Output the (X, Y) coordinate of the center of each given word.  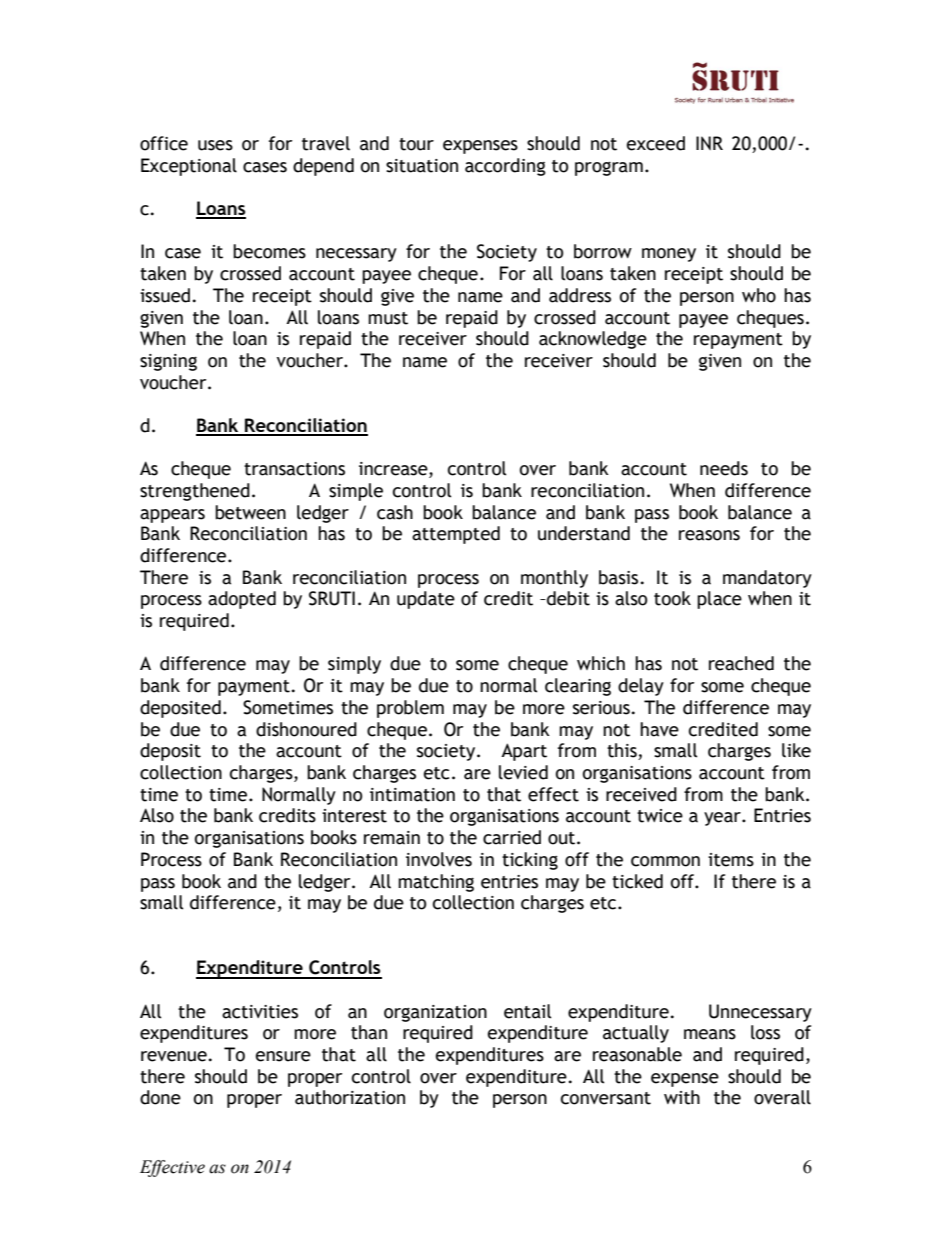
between (250, 512)
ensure (283, 1056)
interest (354, 816)
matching (436, 883)
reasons (709, 535)
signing (168, 362)
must (388, 318)
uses (215, 145)
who (759, 295)
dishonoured (306, 729)
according (505, 167)
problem (410, 709)
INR (709, 143)
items (731, 860)
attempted (456, 535)
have (659, 729)
